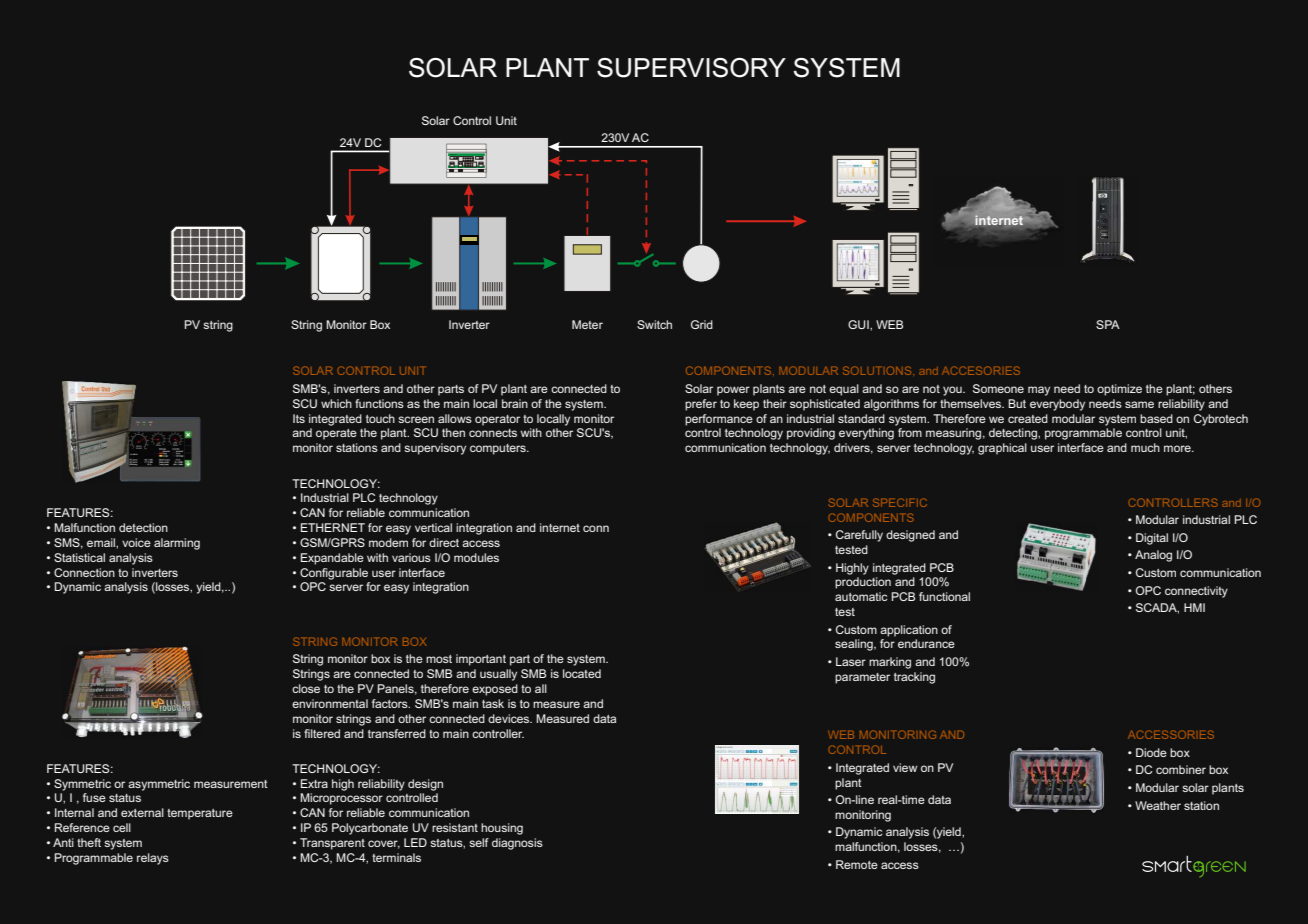 This image has width=1308, height=924. I want to click on detection, so click(143, 527).
